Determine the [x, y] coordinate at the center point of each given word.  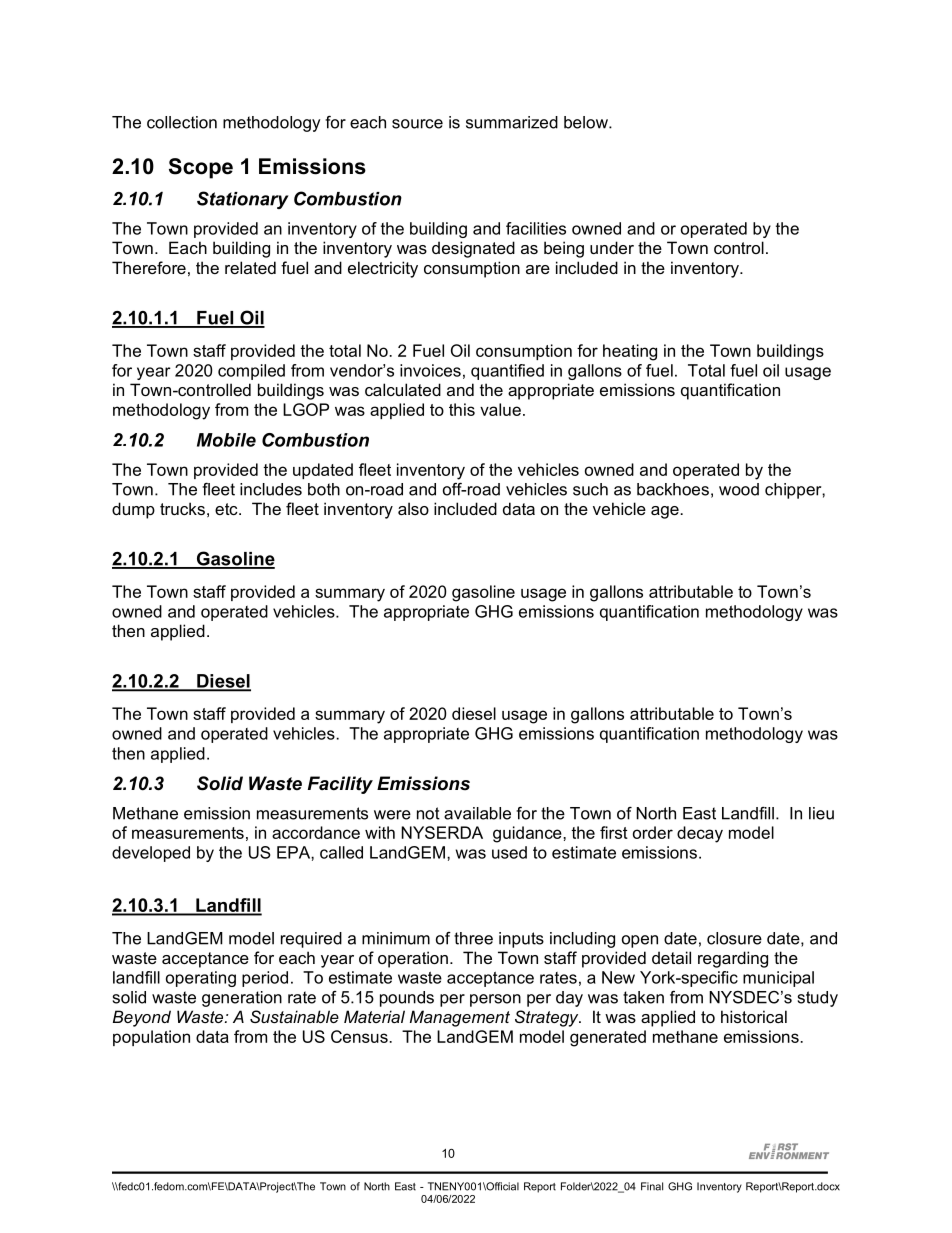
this [462, 409]
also [413, 508]
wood [739, 489]
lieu [821, 813]
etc [227, 509]
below [587, 122]
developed [151, 854]
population [151, 1038]
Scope [201, 168]
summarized [512, 122]
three [473, 938]
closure [734, 938]
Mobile [226, 440]
